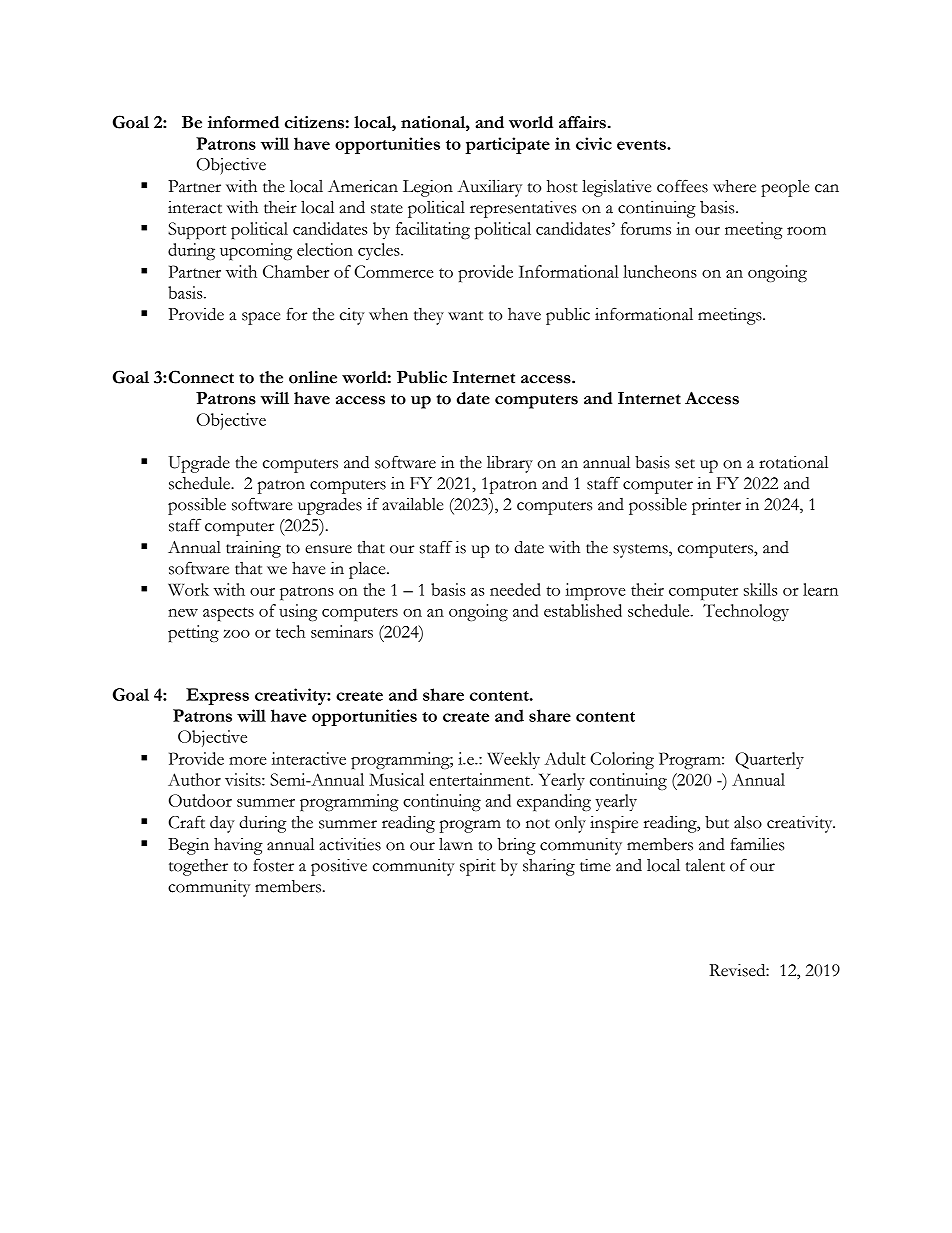 This document has width=952, height=1233. I want to click on printer, so click(716, 506).
